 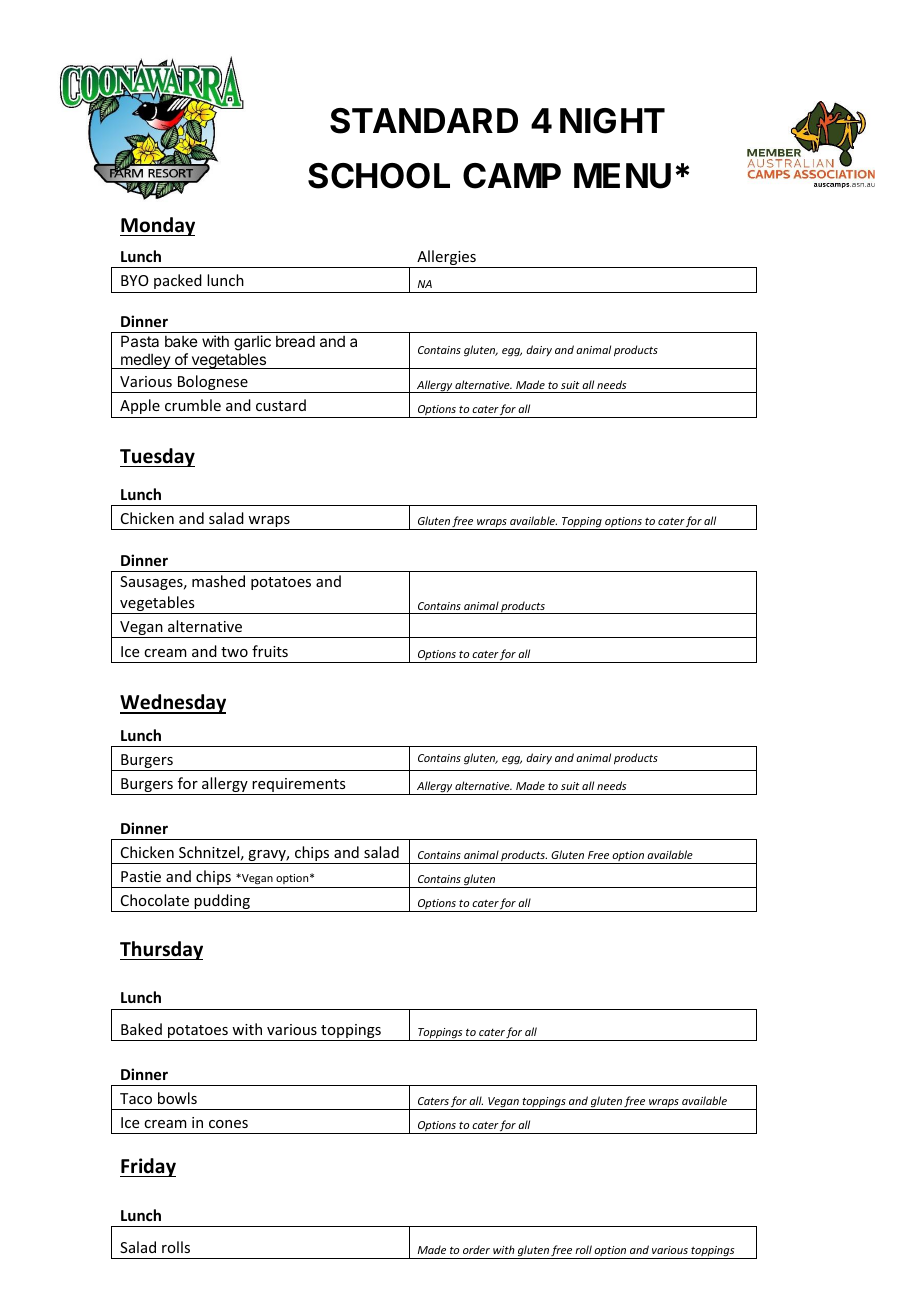 I want to click on cones, so click(x=228, y=1124).
